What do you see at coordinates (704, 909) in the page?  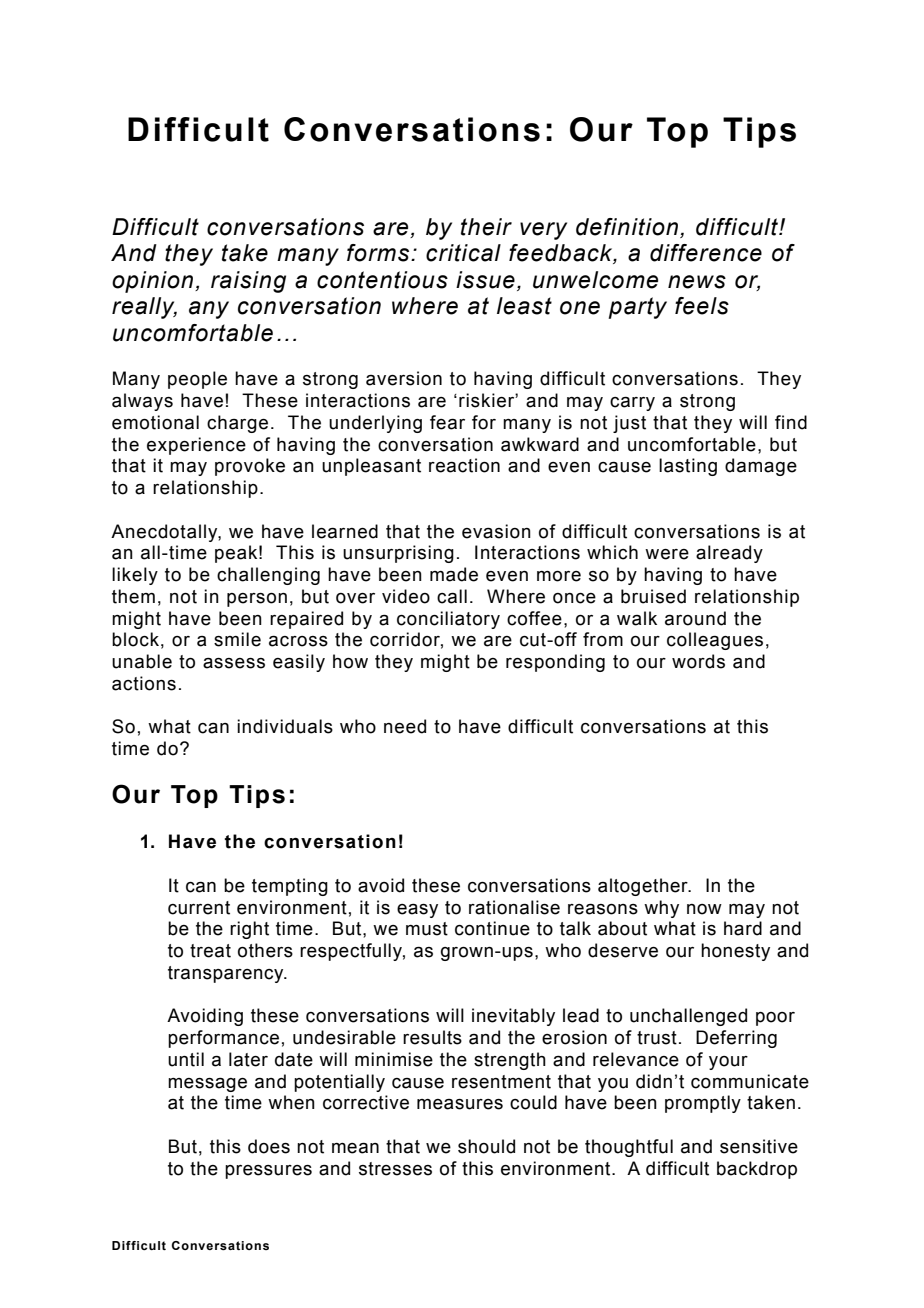 I see `now` at bounding box center [704, 909].
